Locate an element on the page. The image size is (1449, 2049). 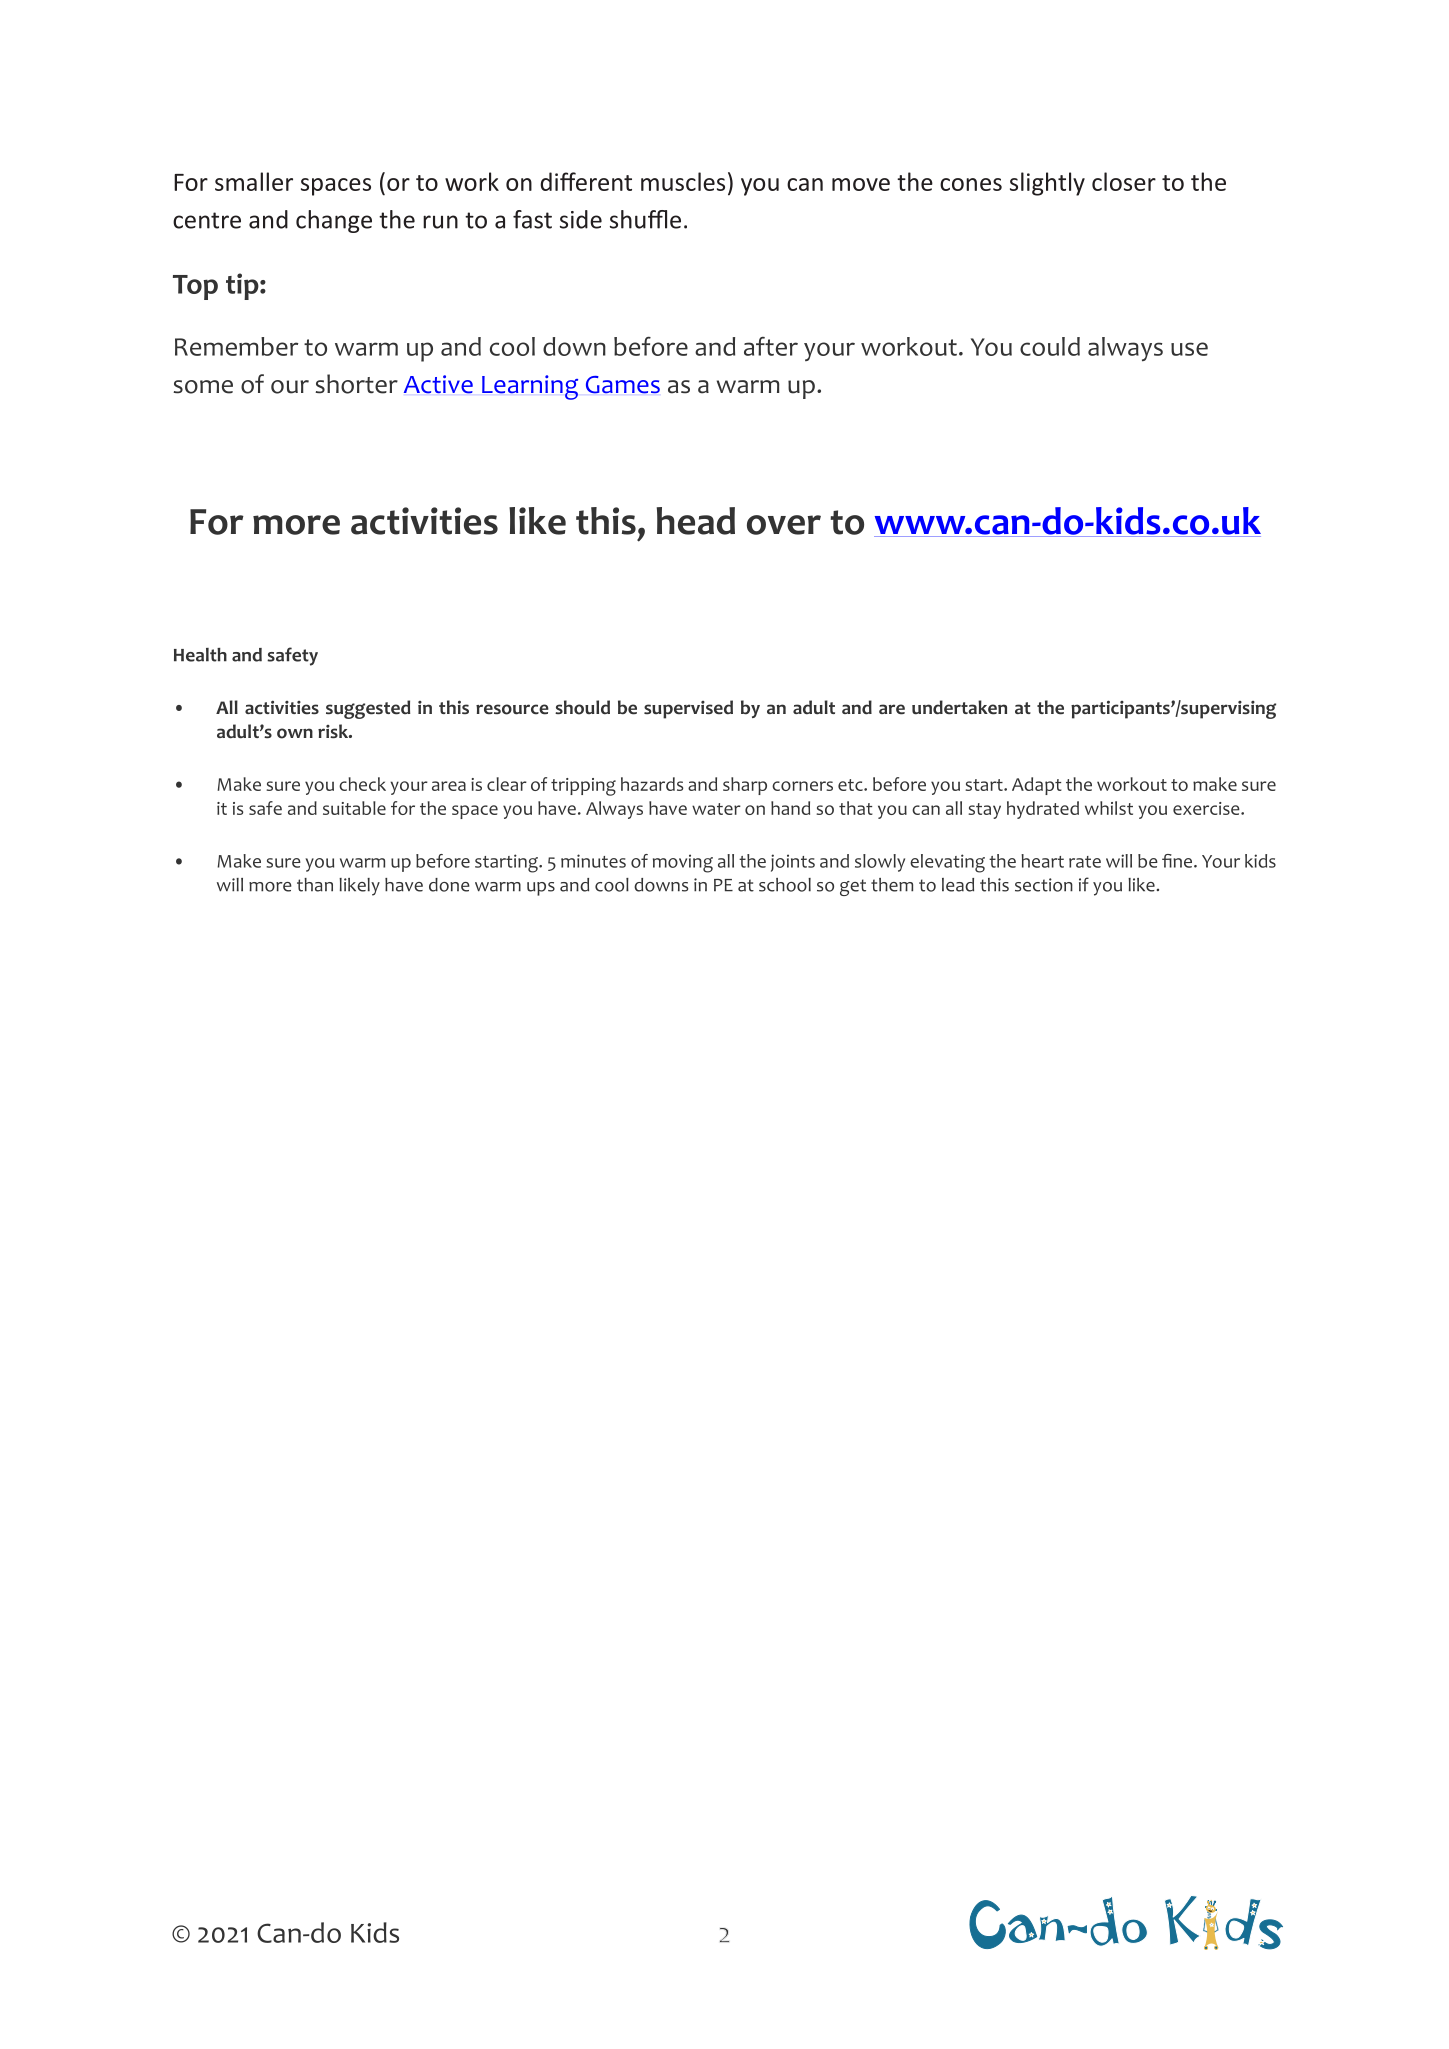
slightly is located at coordinates (1047, 184).
